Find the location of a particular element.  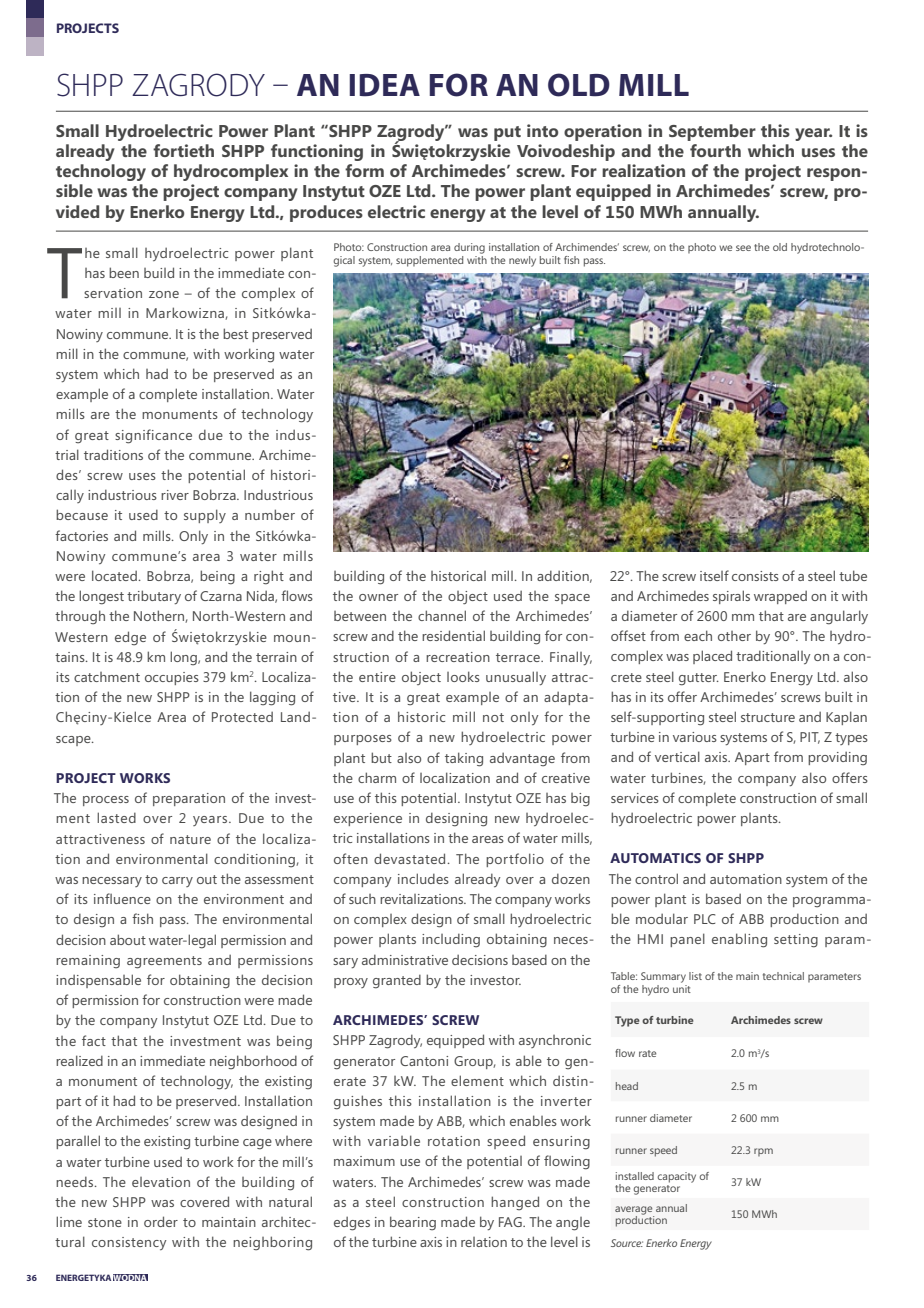

enabling is located at coordinates (739, 940).
